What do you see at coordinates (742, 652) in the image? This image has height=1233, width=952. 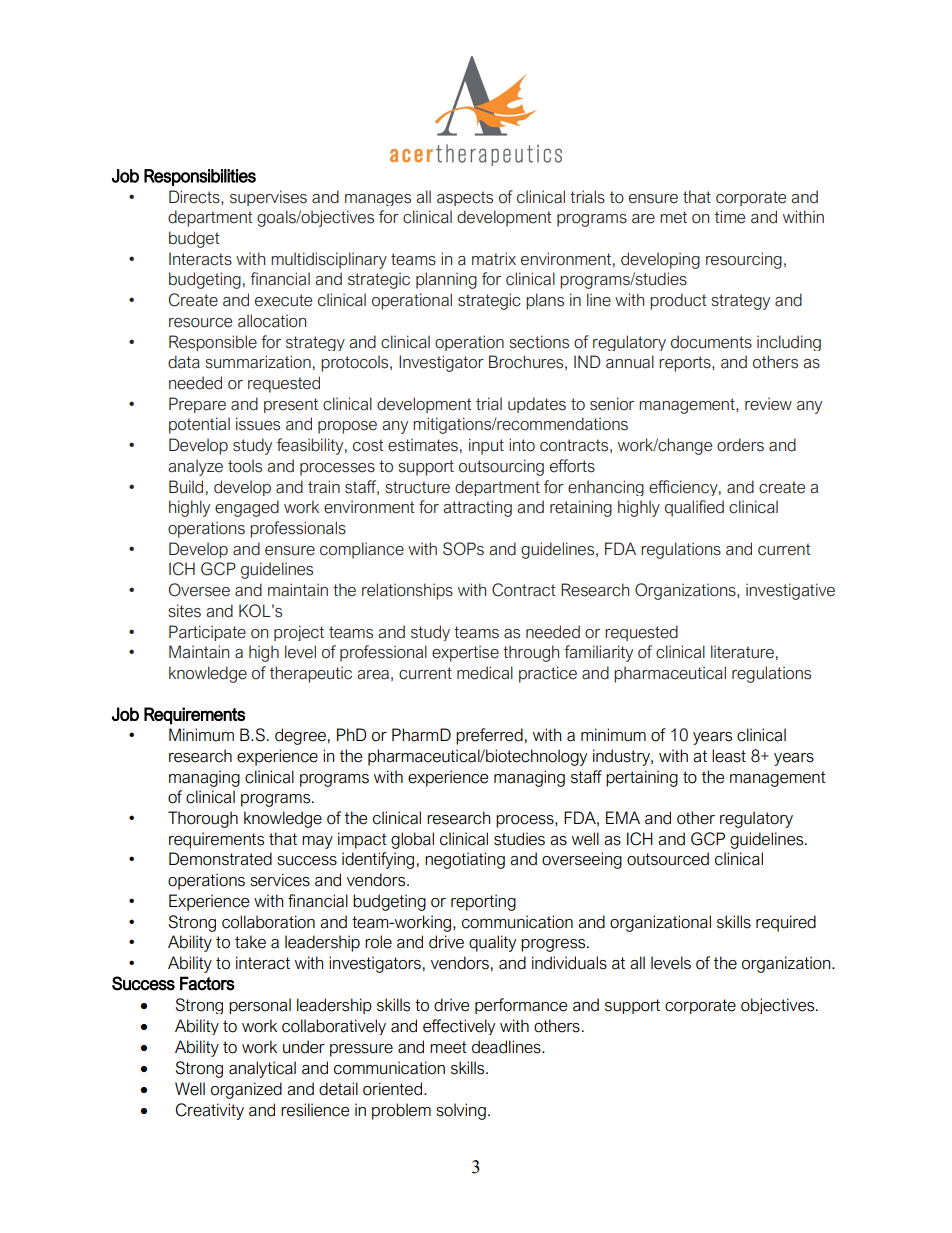 I see `literature` at bounding box center [742, 652].
